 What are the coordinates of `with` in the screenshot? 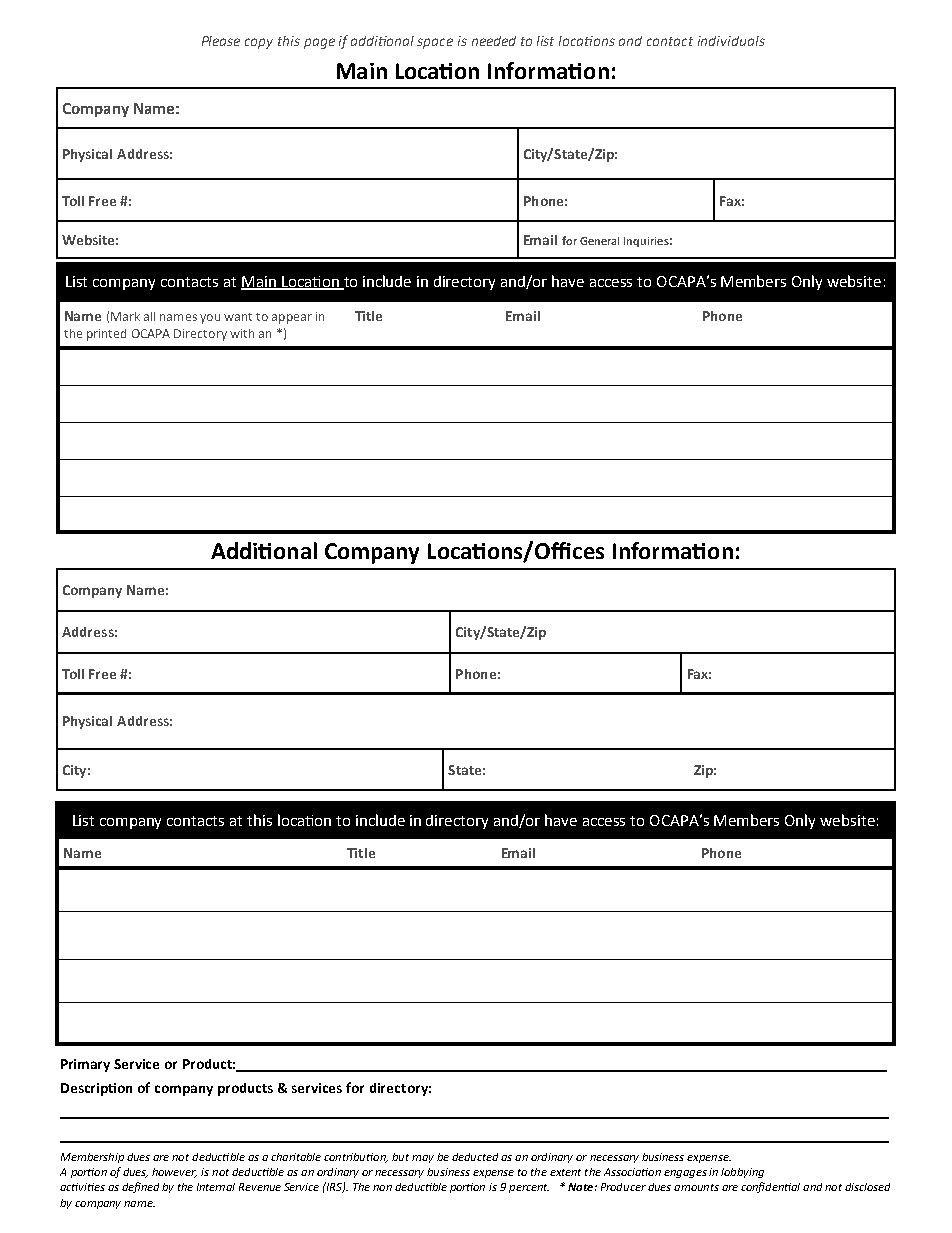 It's located at (242, 333).
